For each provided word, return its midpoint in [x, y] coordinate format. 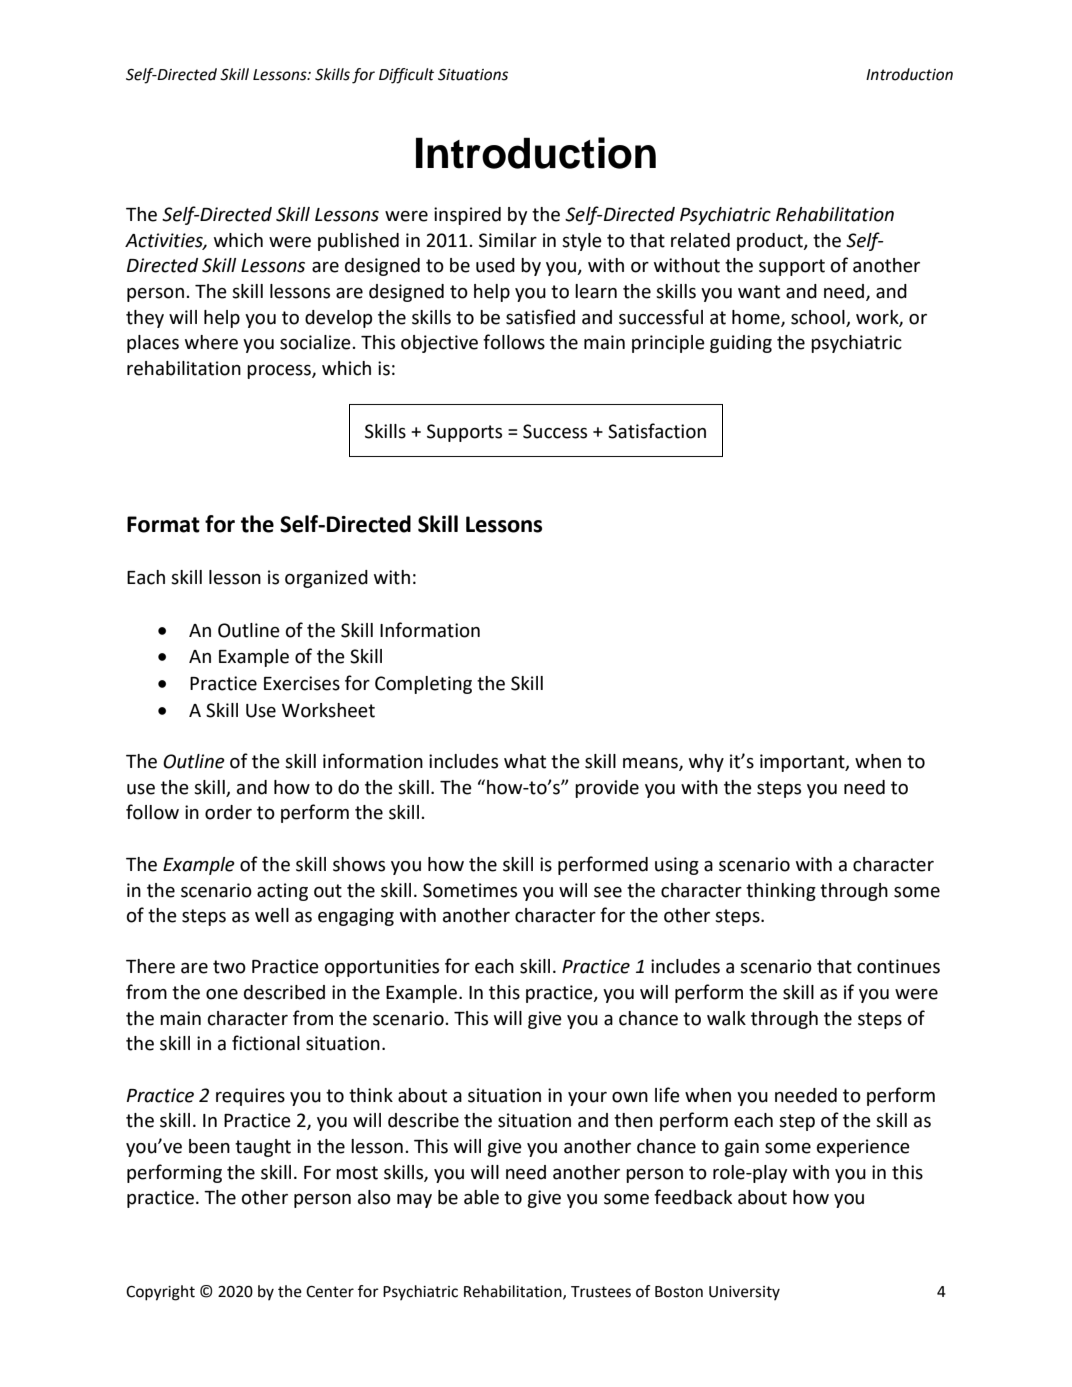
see [608, 892]
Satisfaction [657, 431]
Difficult [406, 76]
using [677, 866]
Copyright [160, 1293]
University [744, 1293]
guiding [741, 344]
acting [282, 892]
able [481, 1197]
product [771, 242]
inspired [467, 216]
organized [326, 579]
